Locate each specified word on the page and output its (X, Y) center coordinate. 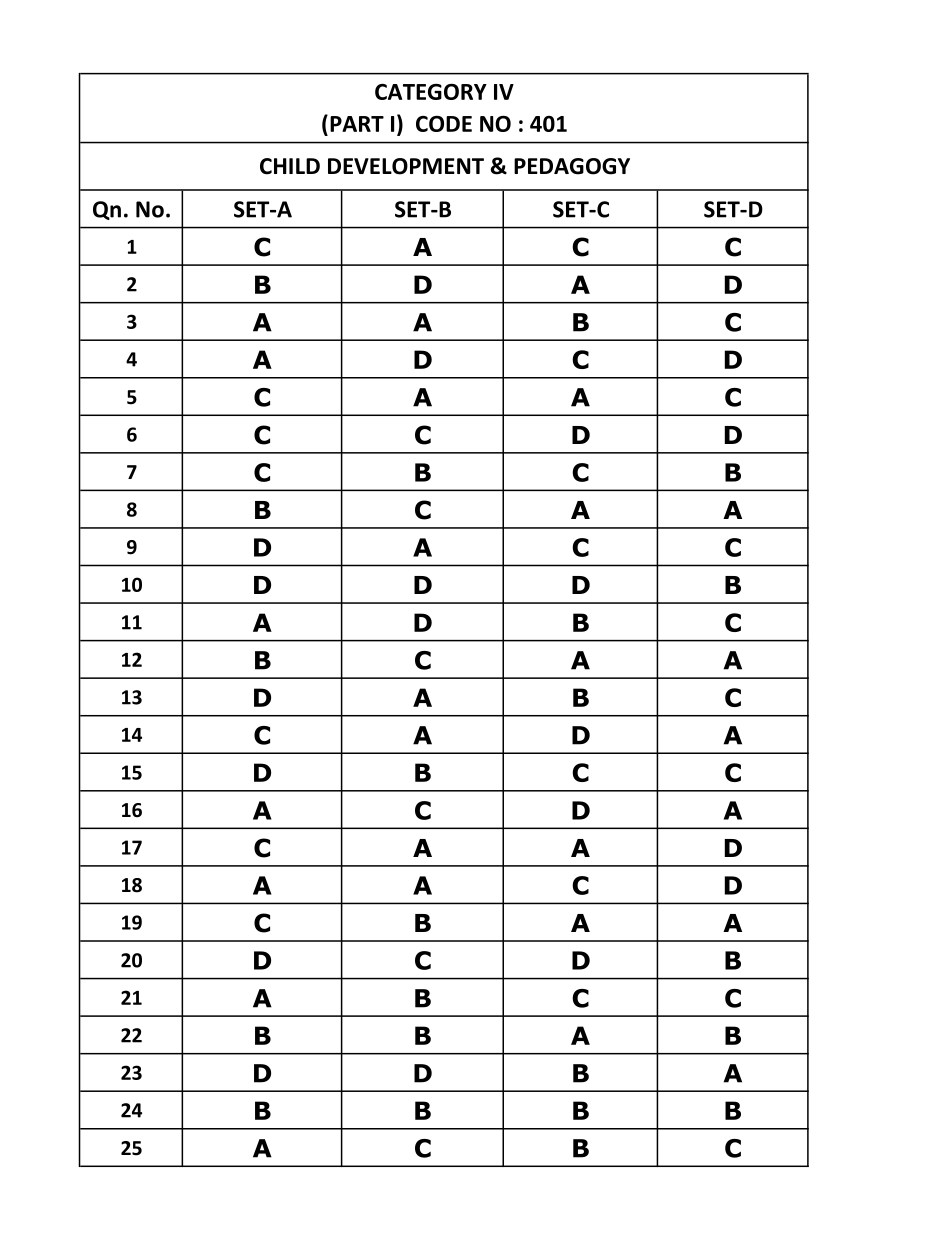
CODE (444, 124)
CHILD (290, 166)
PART (357, 124)
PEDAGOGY (572, 166)
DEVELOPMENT (406, 166)
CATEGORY (431, 91)
